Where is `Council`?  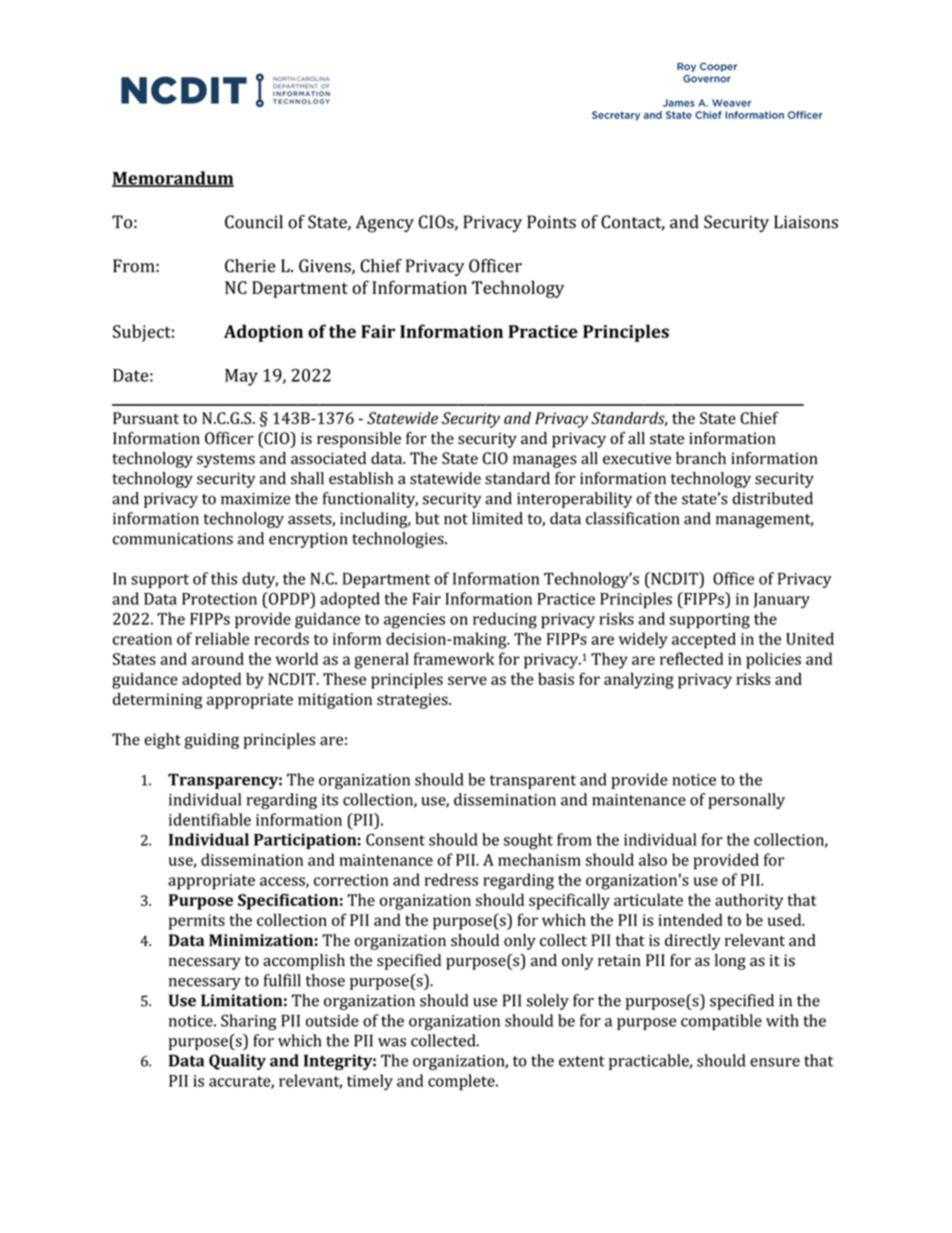
Council is located at coordinates (254, 222).
